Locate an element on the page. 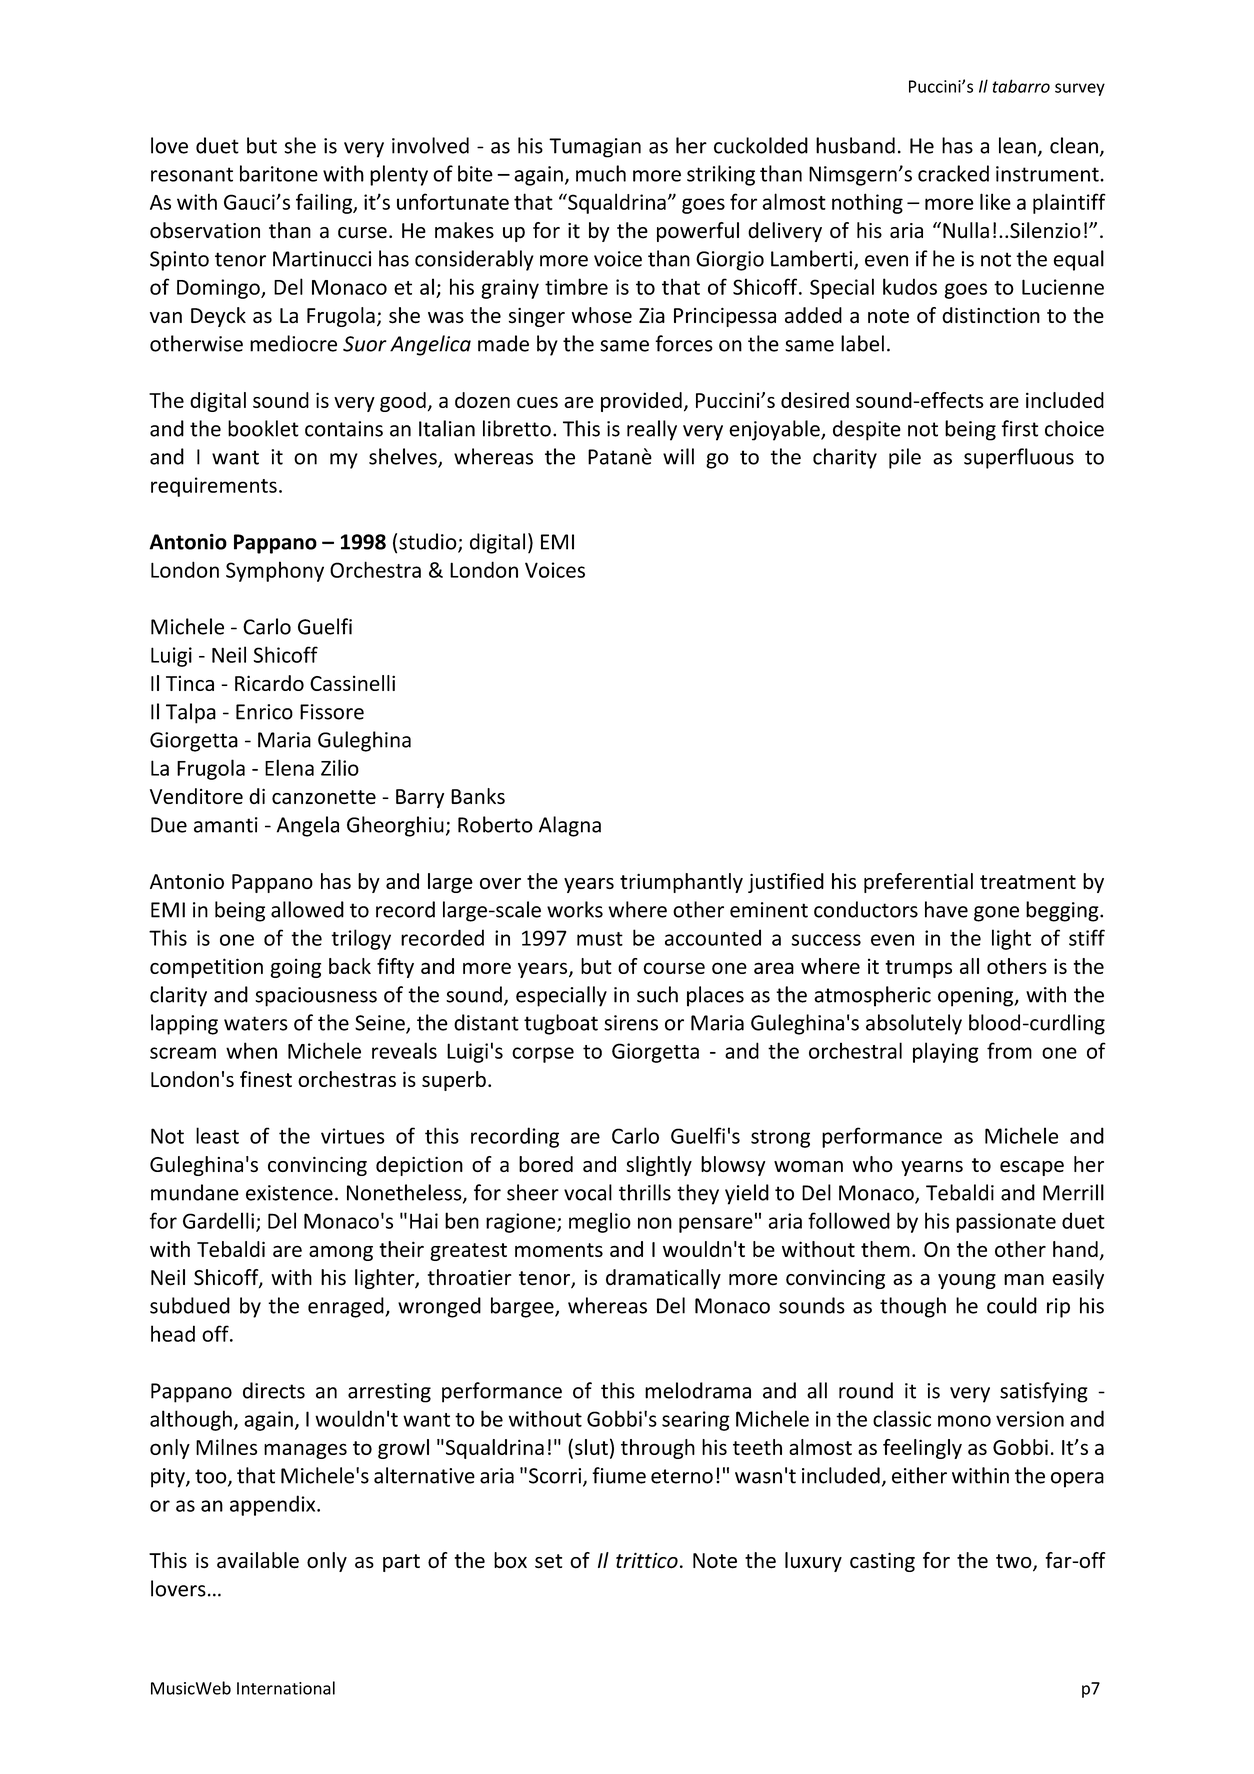  set is located at coordinates (548, 1561).
